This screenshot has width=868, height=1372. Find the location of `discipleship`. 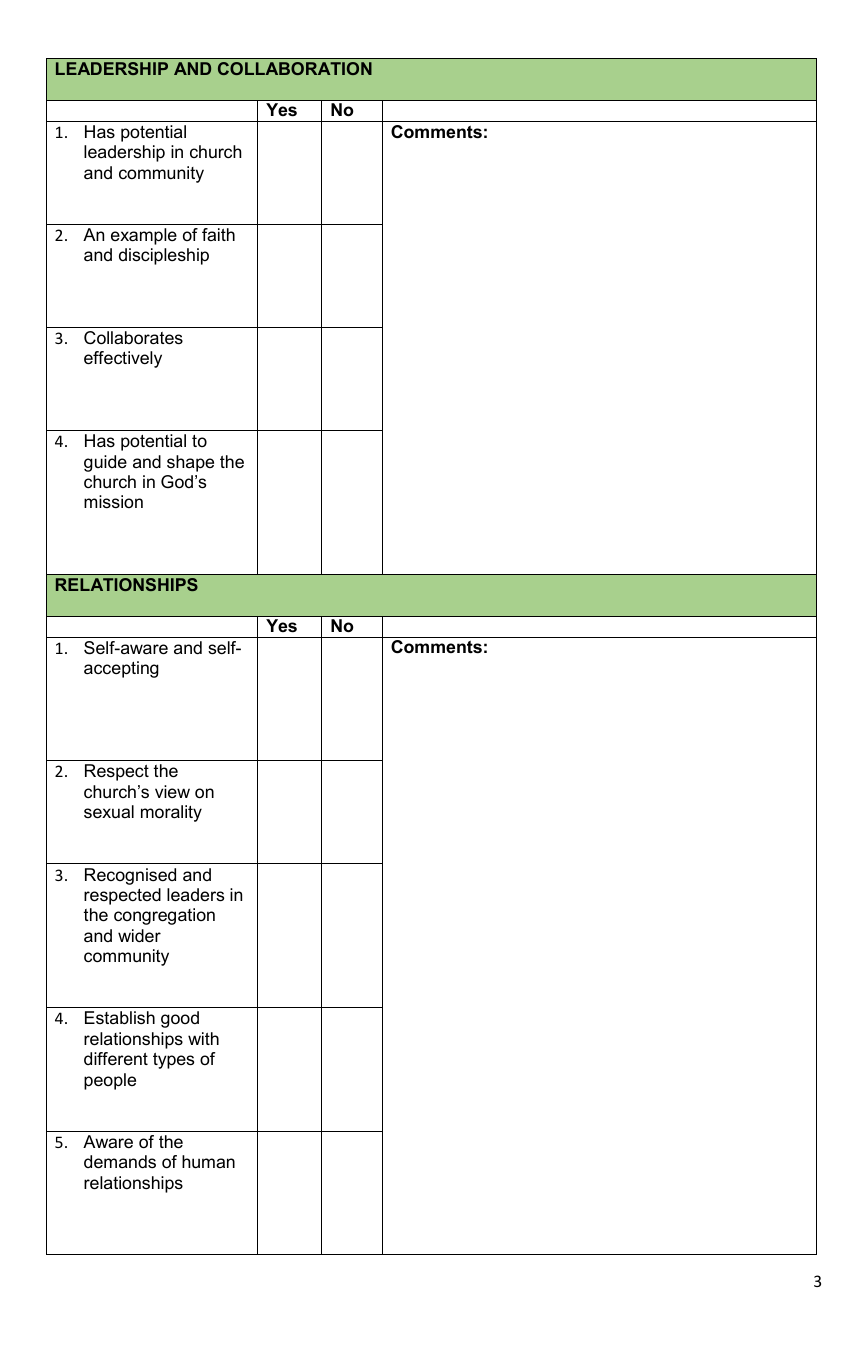

discipleship is located at coordinates (164, 256).
